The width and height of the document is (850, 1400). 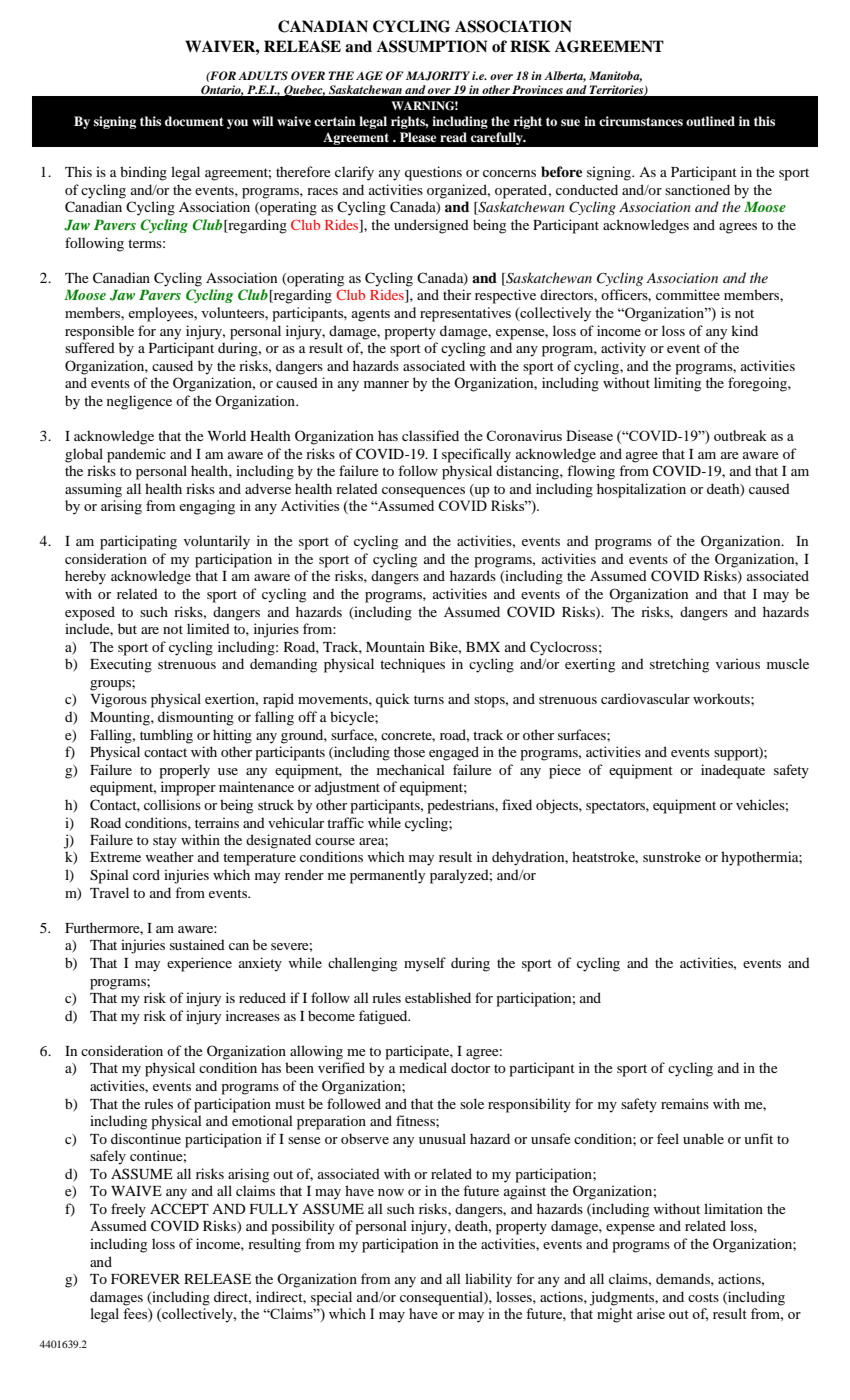 I want to click on MAJORITY, so click(x=438, y=76).
